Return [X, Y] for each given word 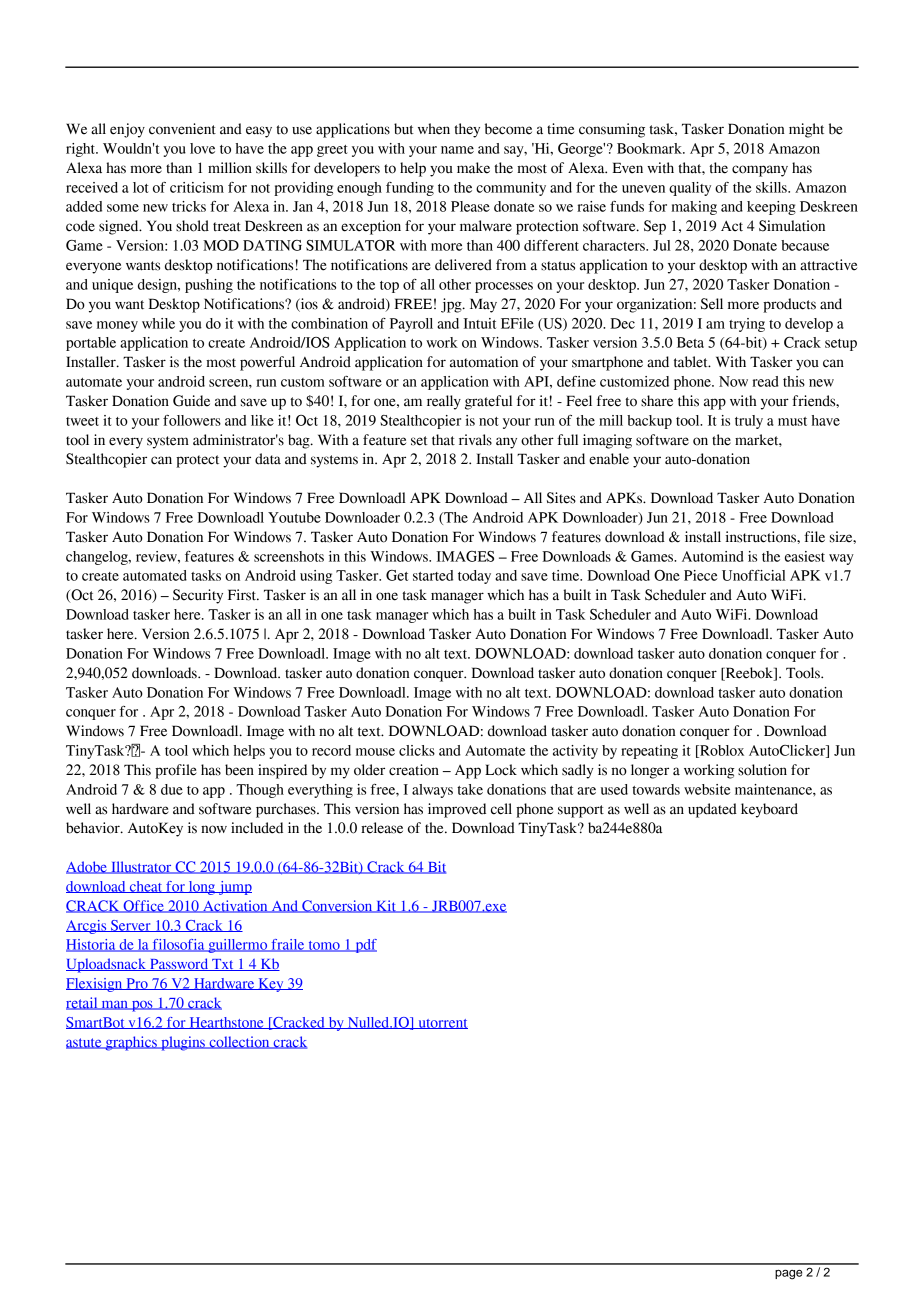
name [457, 150]
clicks [417, 750]
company [760, 171]
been [239, 770]
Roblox [721, 751]
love [202, 148]
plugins [183, 1043]
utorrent [442, 1024]
